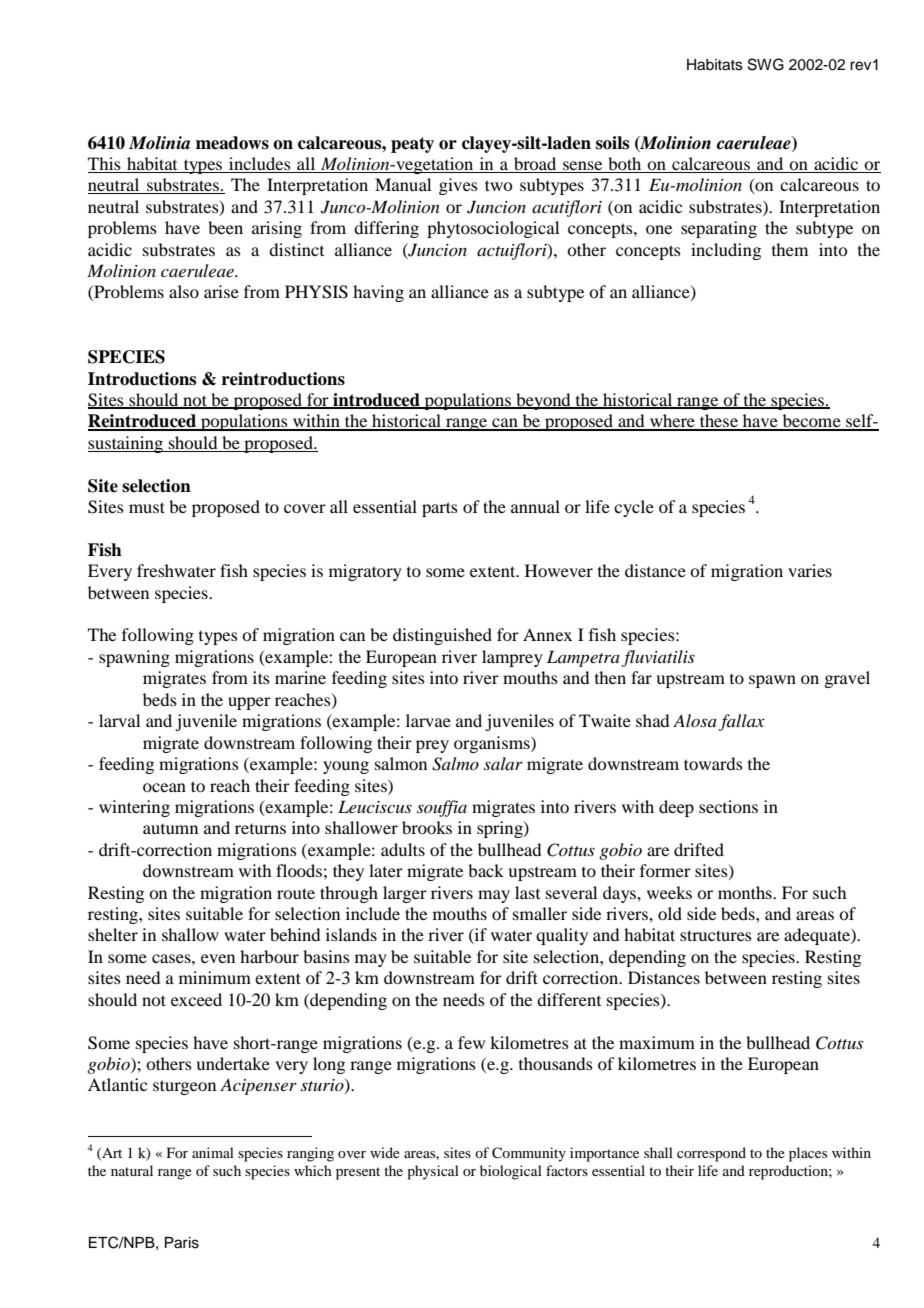  I want to click on brooks, so click(427, 827).
